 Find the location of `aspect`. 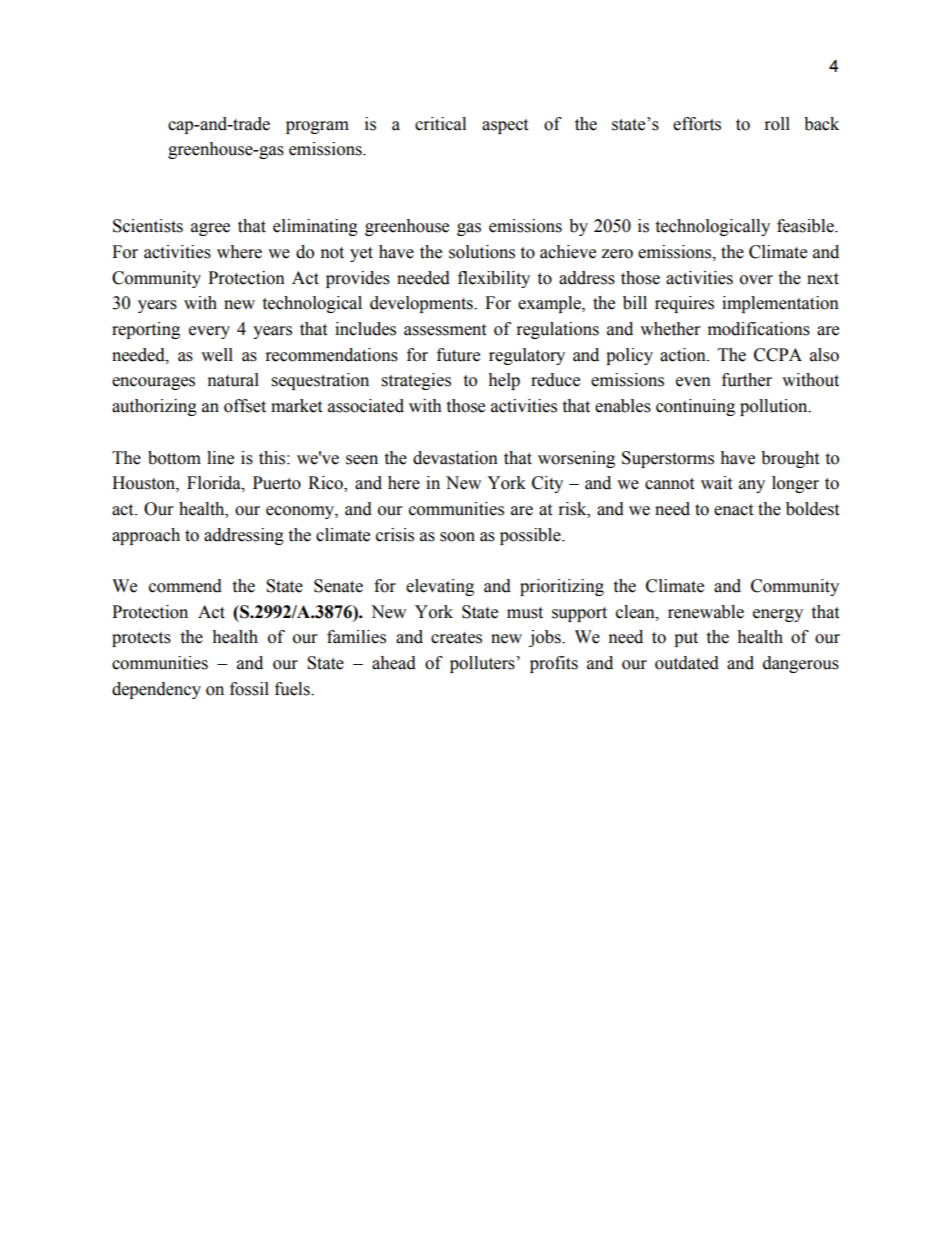

aspect is located at coordinates (505, 126).
